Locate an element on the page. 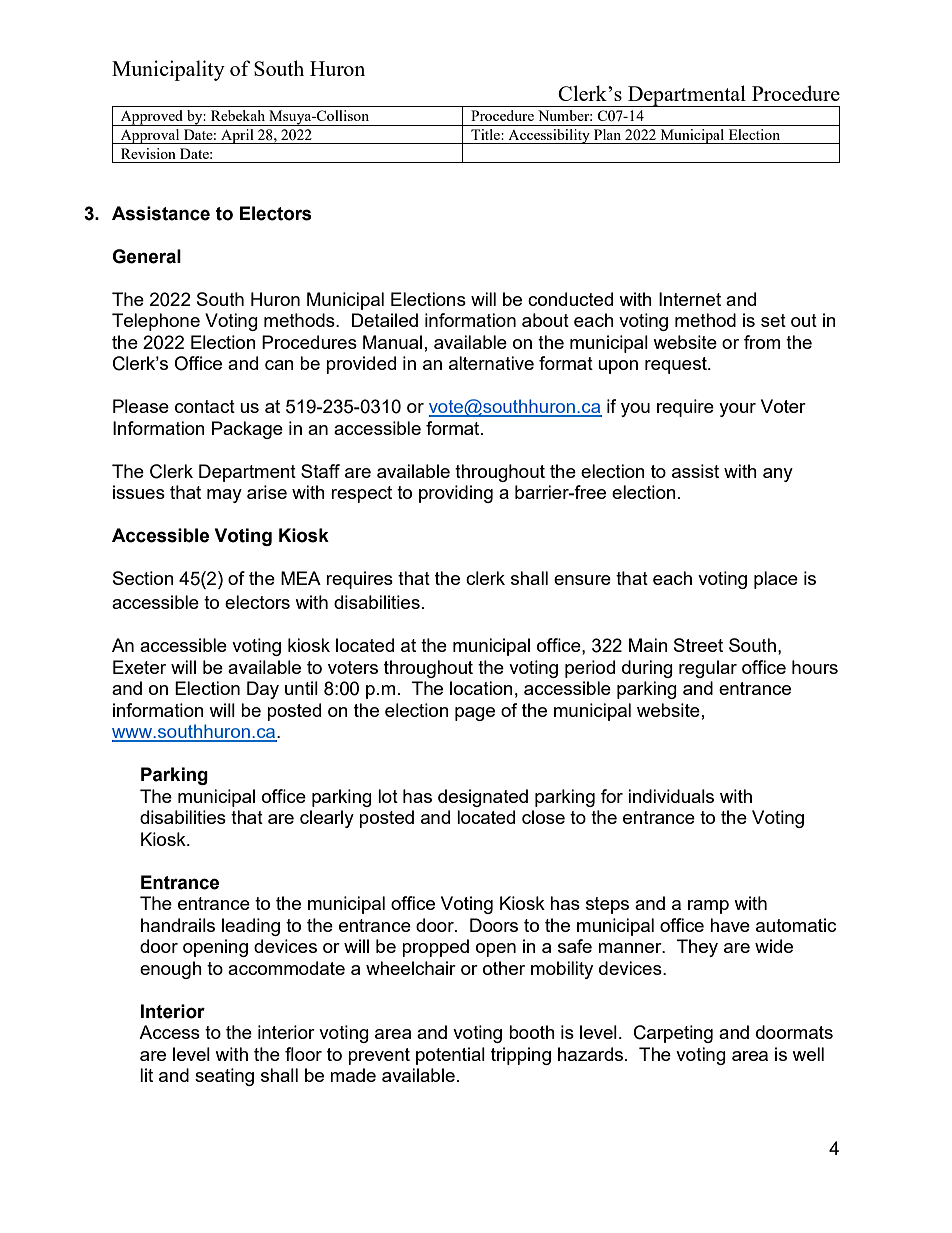 Image resolution: width=952 pixels, height=1233 pixels. ensure is located at coordinates (582, 580).
